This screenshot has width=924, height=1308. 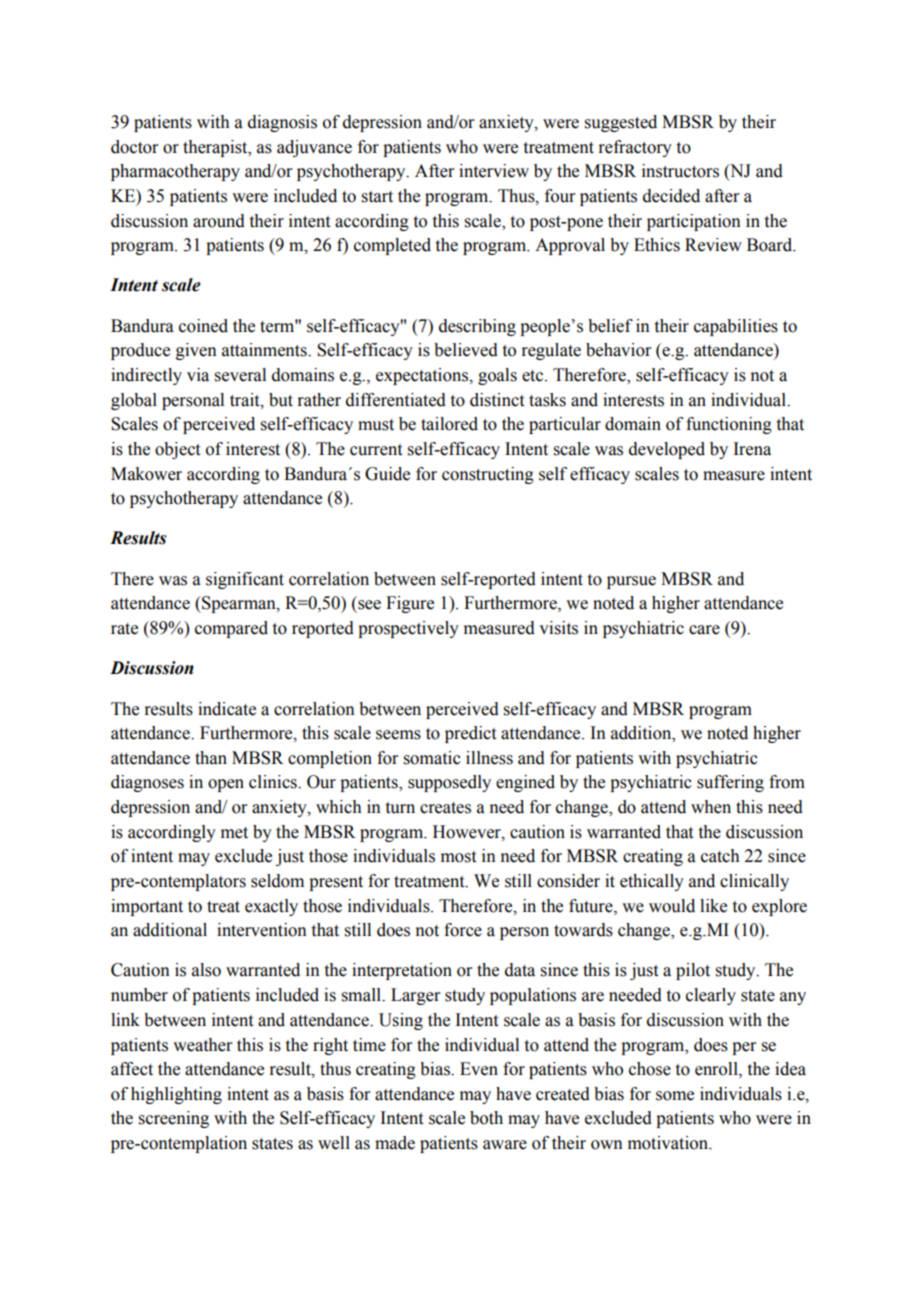 What do you see at coordinates (231, 629) in the screenshot?
I see `compared` at bounding box center [231, 629].
